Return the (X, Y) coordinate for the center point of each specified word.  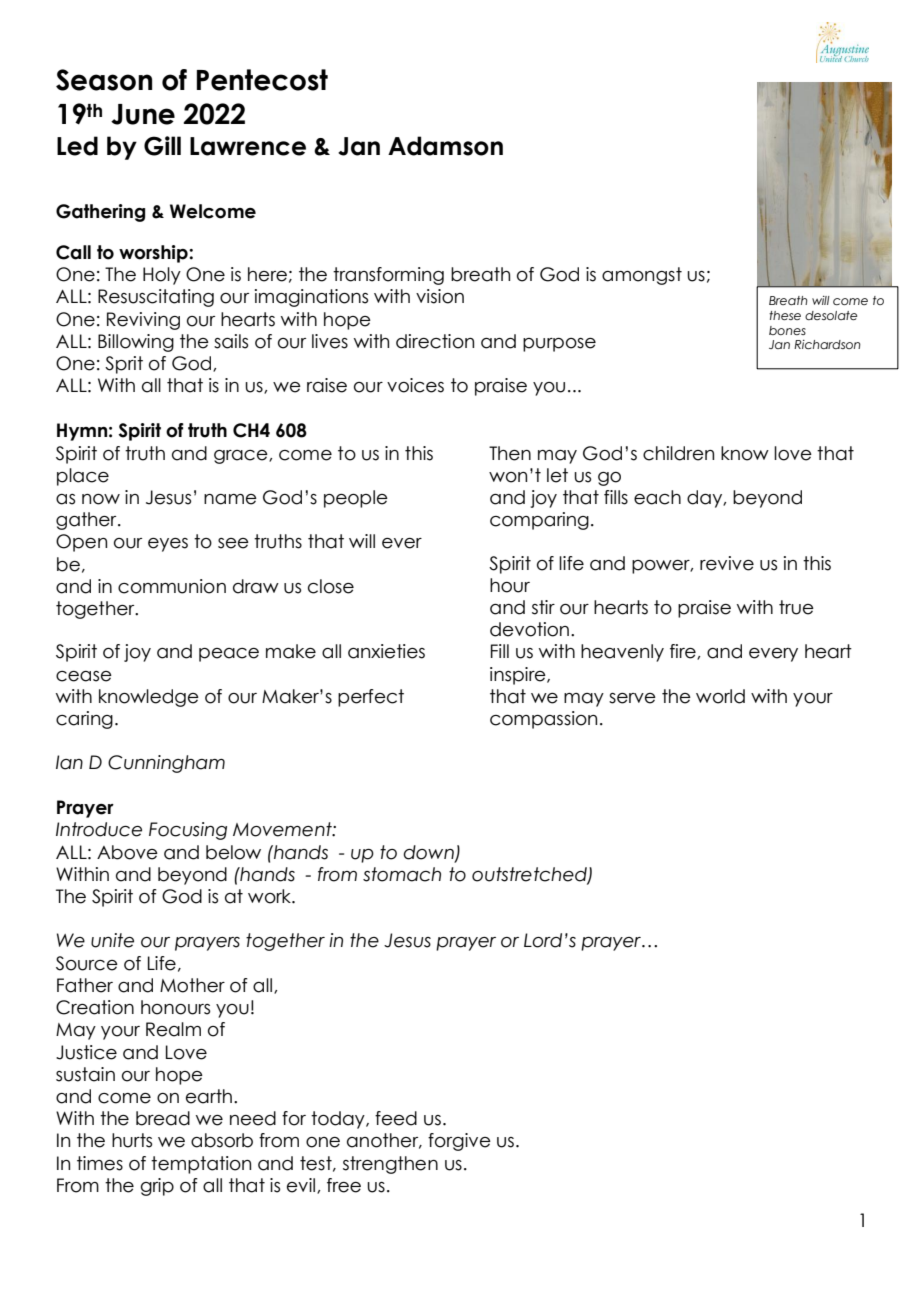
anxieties (386, 651)
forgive (459, 1142)
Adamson (445, 146)
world (720, 696)
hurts (132, 1140)
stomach (402, 874)
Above (127, 852)
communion (172, 586)
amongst (642, 276)
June (143, 114)
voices (415, 385)
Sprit (124, 365)
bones (787, 330)
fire (684, 652)
